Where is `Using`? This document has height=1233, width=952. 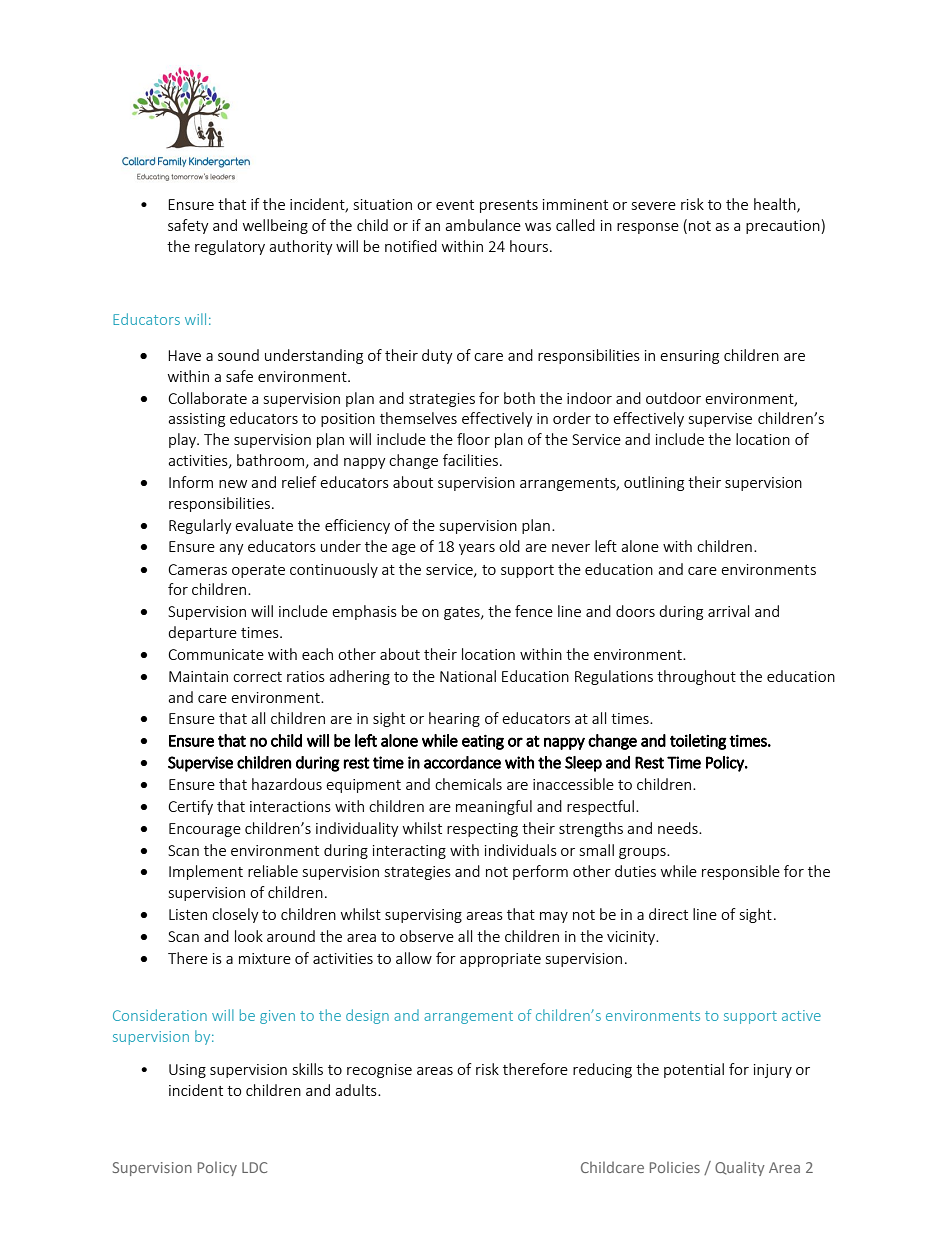
Using is located at coordinates (187, 1071).
